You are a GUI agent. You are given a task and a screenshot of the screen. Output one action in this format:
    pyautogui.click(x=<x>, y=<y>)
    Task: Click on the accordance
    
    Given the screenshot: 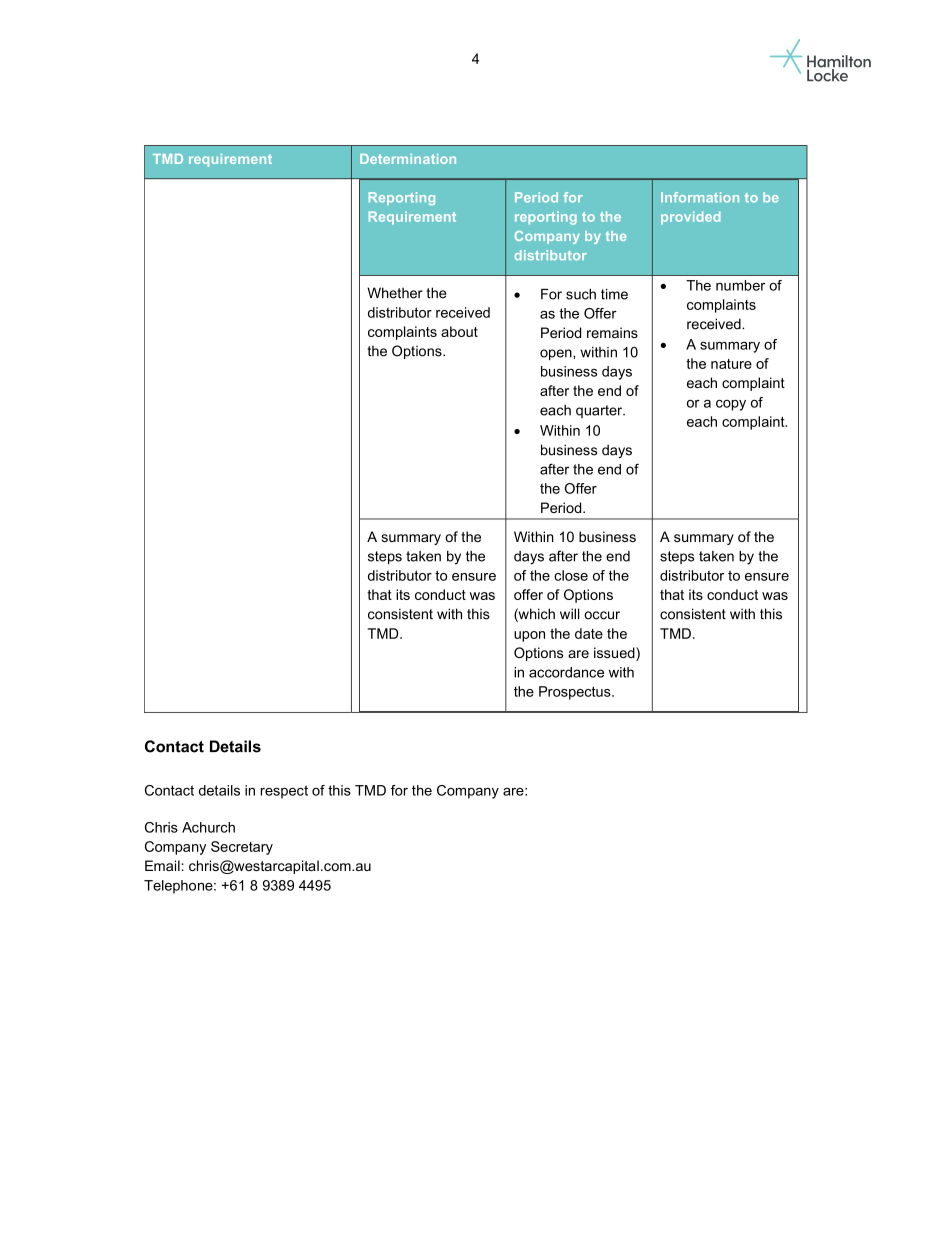 What is the action you would take?
    pyautogui.click(x=566, y=672)
